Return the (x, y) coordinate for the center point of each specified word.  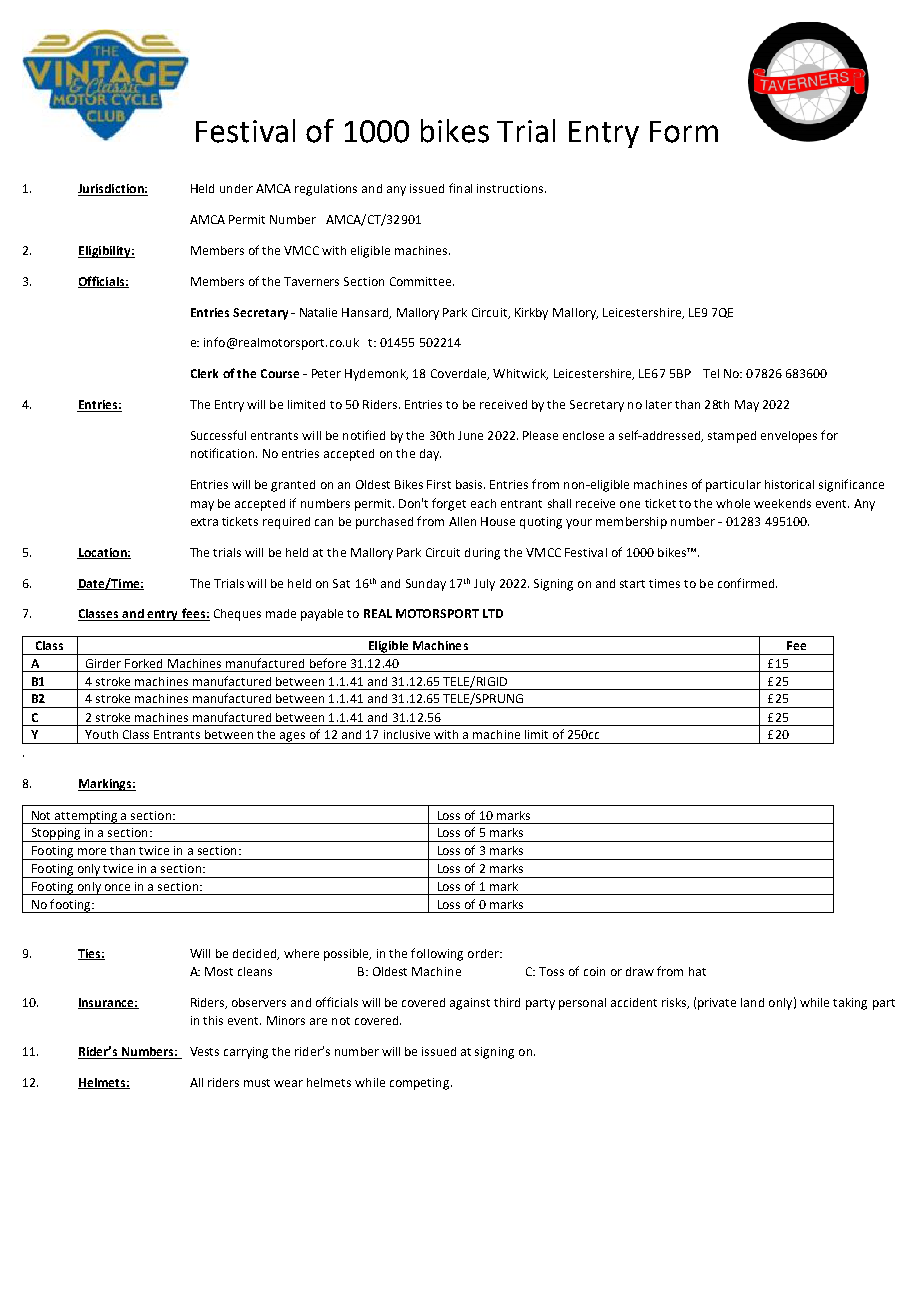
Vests (204, 1051)
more (92, 851)
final (460, 188)
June (470, 435)
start (632, 584)
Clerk (204, 373)
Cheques (237, 615)
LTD (493, 613)
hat (697, 971)
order (484, 953)
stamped (732, 437)
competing (419, 1084)
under (236, 188)
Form (684, 132)
